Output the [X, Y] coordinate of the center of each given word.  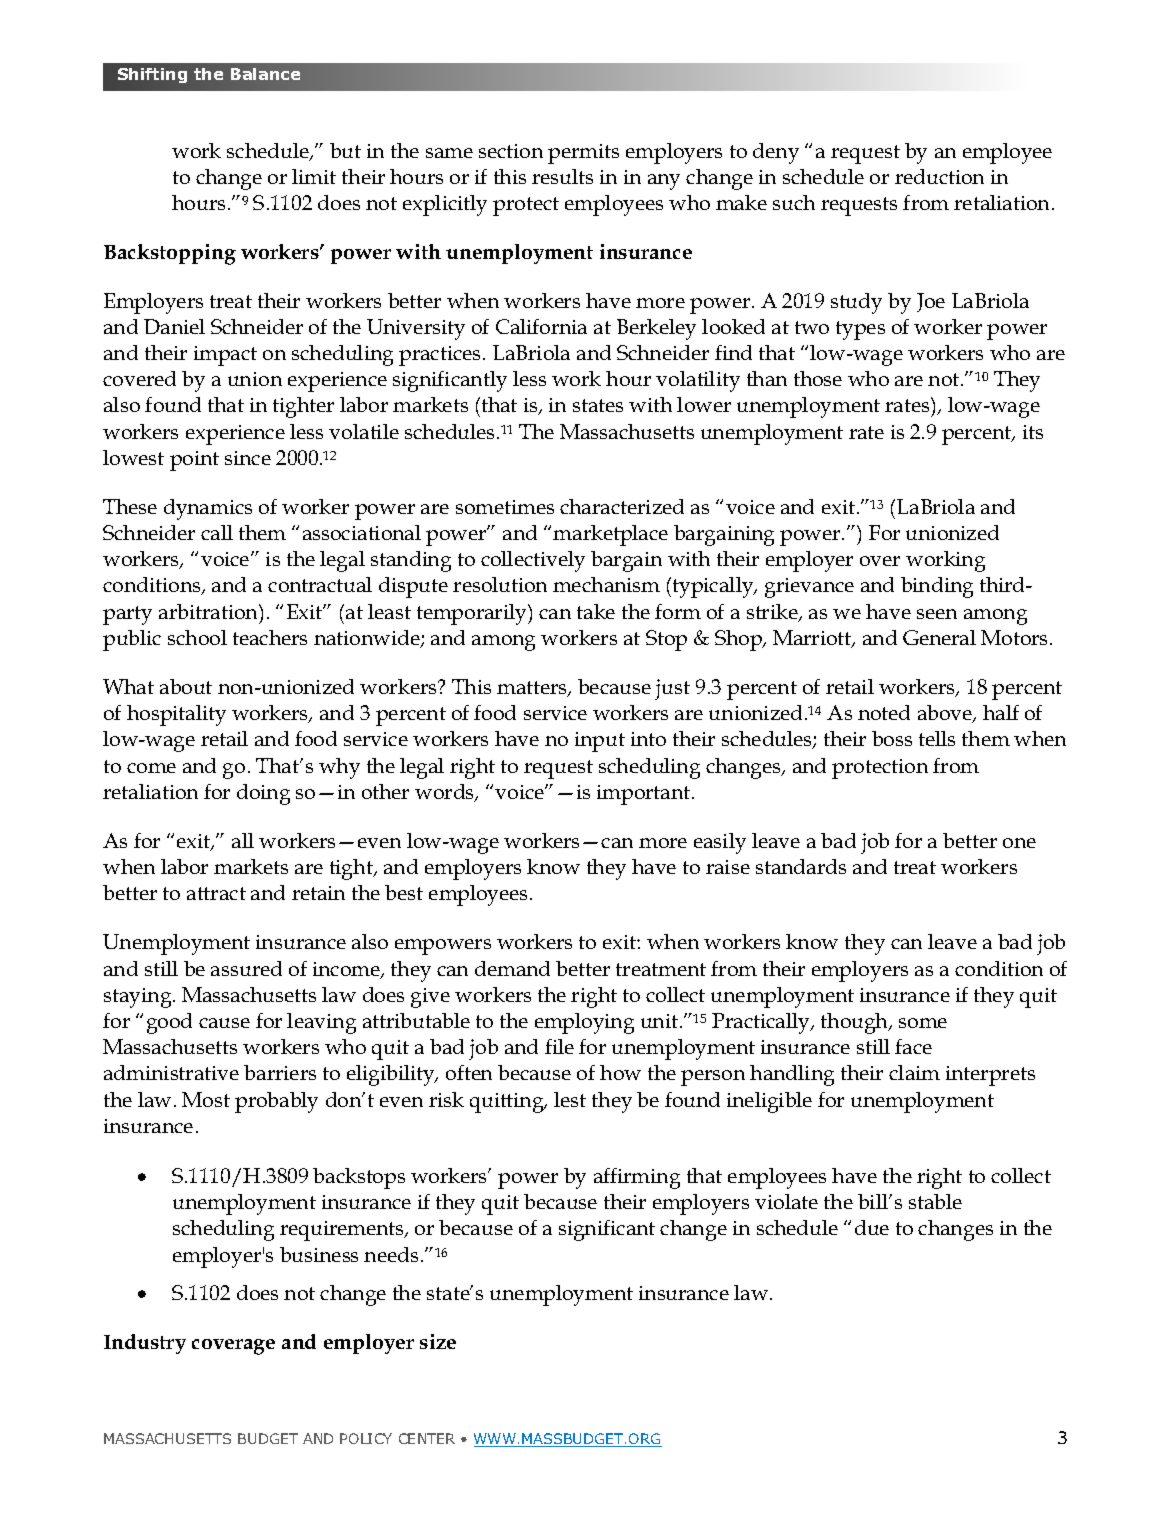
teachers [270, 637]
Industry [145, 1344]
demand [512, 968]
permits [583, 154]
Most [206, 1099]
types [860, 330]
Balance [265, 74]
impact [225, 356]
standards [801, 866]
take [596, 611]
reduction [939, 176]
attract [216, 893]
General [939, 637]
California [541, 326]
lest [570, 1099]
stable [935, 1201]
